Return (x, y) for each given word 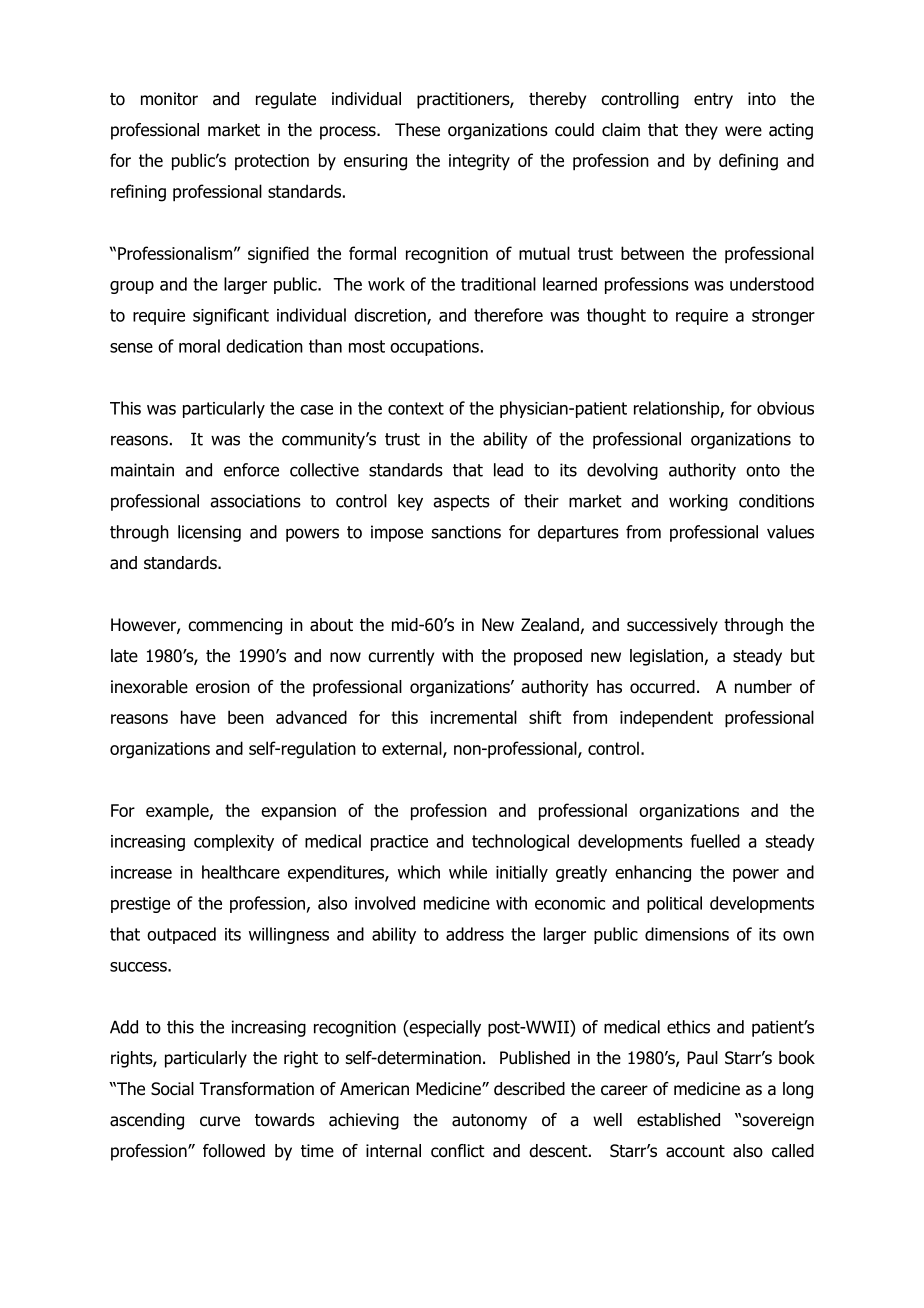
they (701, 131)
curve (220, 1121)
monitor (169, 99)
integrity (479, 162)
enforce (251, 470)
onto (763, 470)
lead (508, 470)
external (413, 749)
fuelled (715, 841)
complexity (234, 842)
